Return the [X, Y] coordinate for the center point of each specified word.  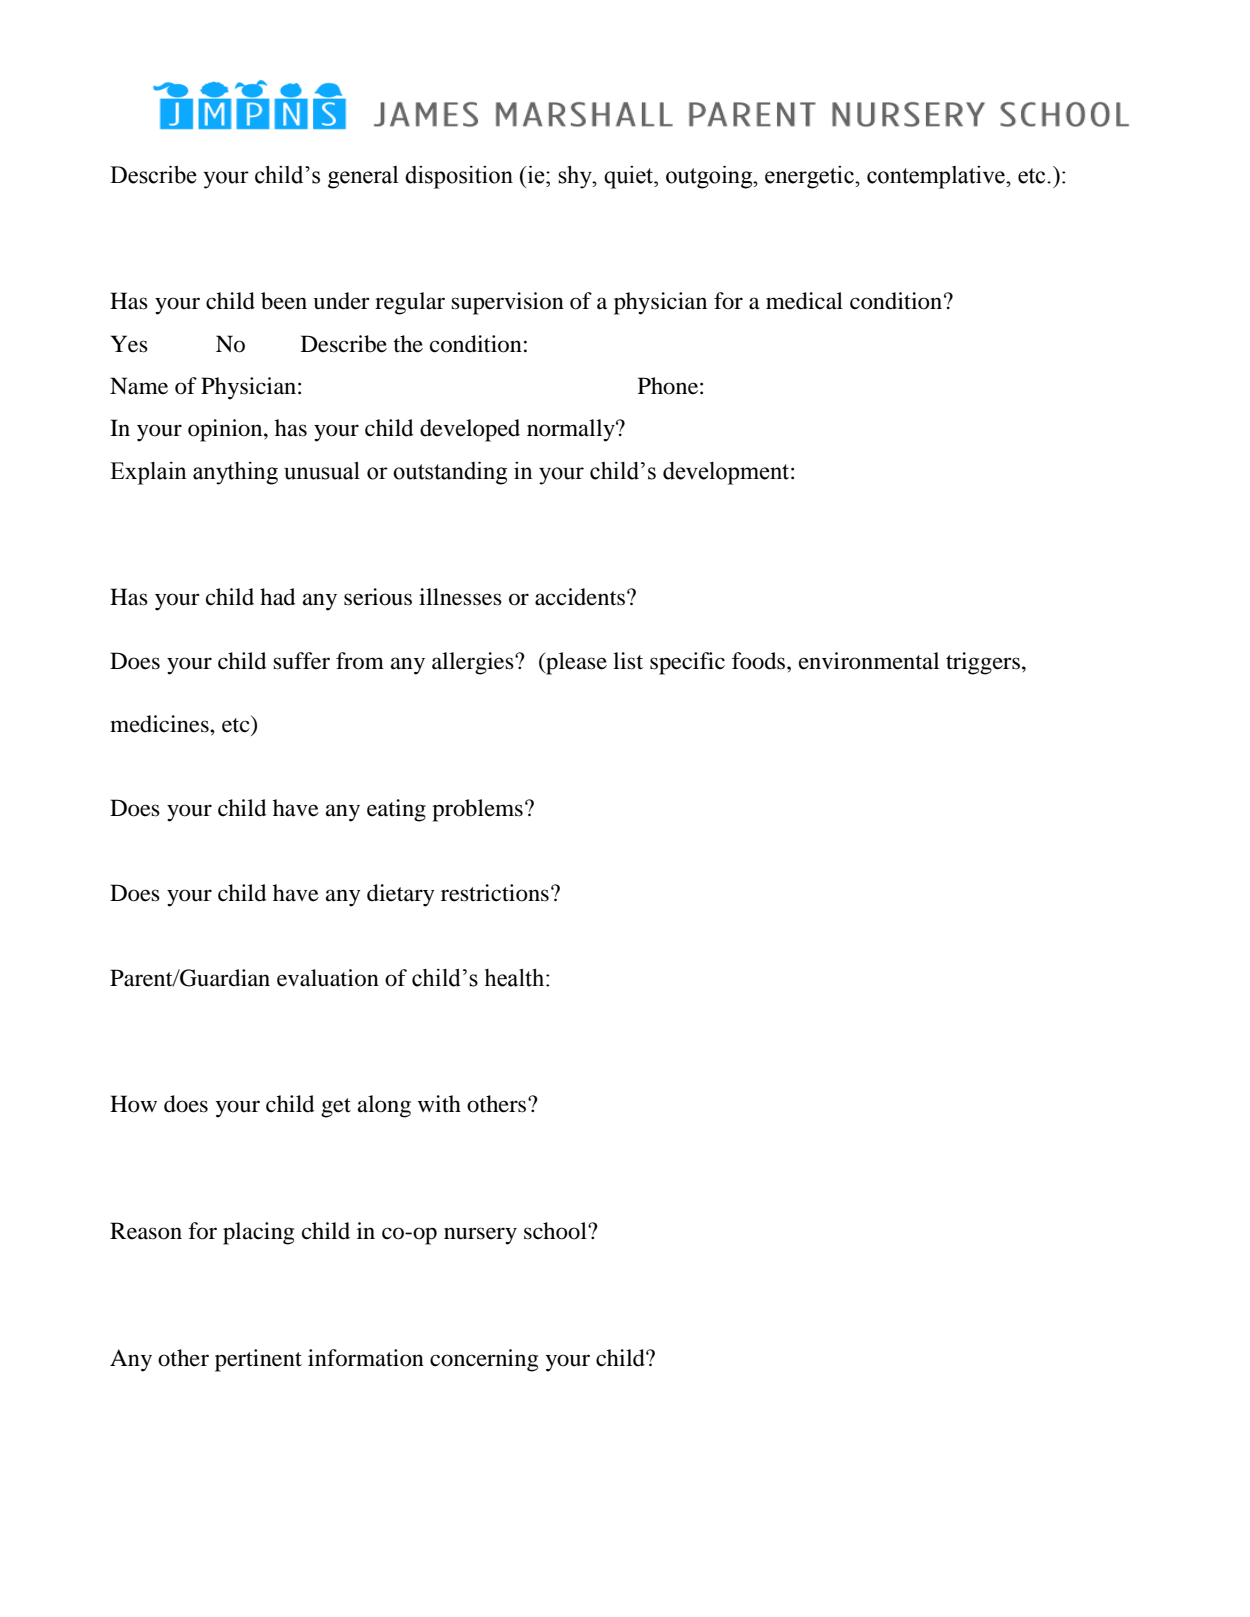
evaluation [328, 978]
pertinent [258, 1360]
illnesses [460, 597]
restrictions [495, 893]
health [516, 978]
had [277, 597]
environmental [869, 661]
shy [576, 177]
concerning [484, 1360]
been [284, 301]
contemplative [937, 177]
